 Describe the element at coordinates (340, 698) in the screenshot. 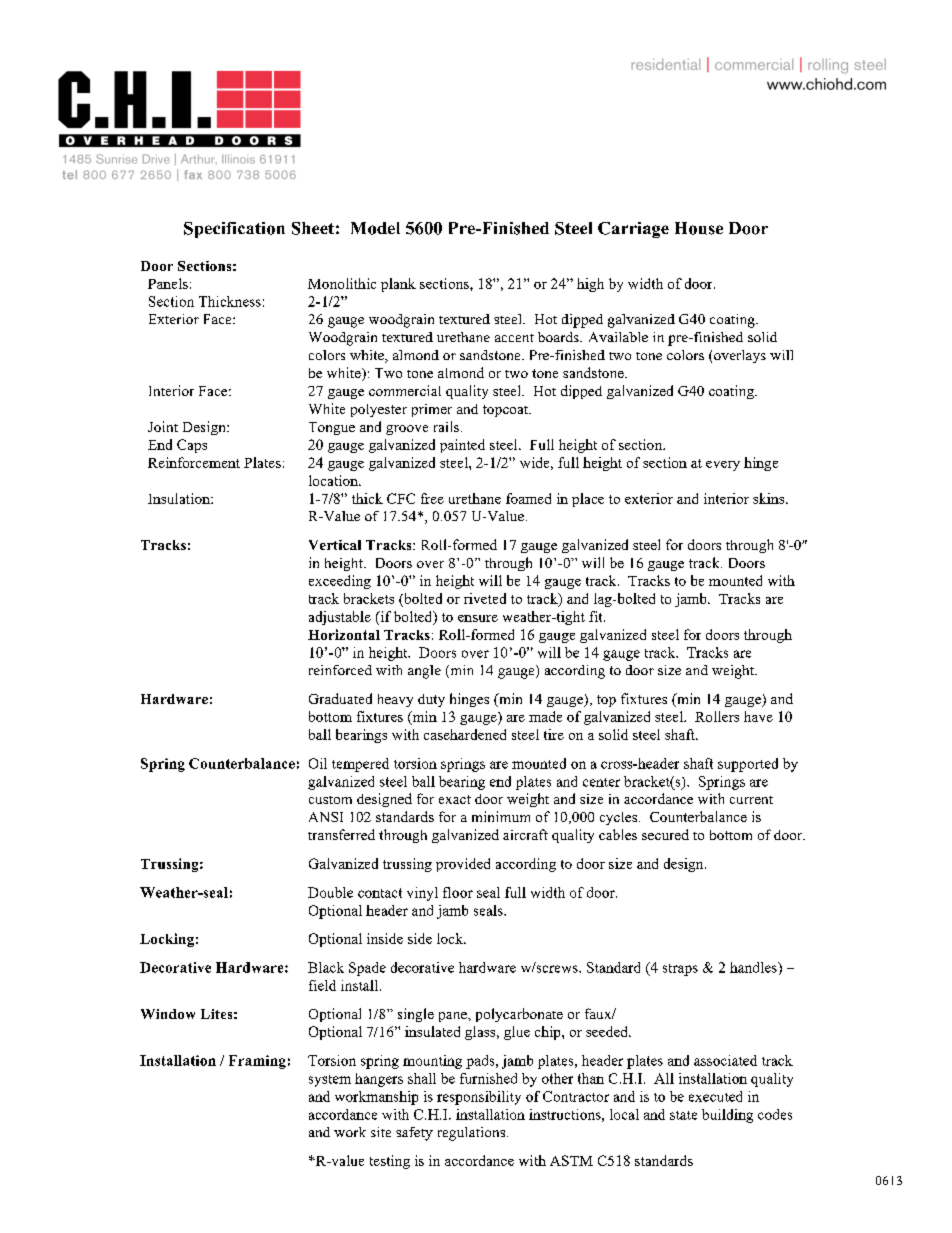

I see `Graduated` at that location.
